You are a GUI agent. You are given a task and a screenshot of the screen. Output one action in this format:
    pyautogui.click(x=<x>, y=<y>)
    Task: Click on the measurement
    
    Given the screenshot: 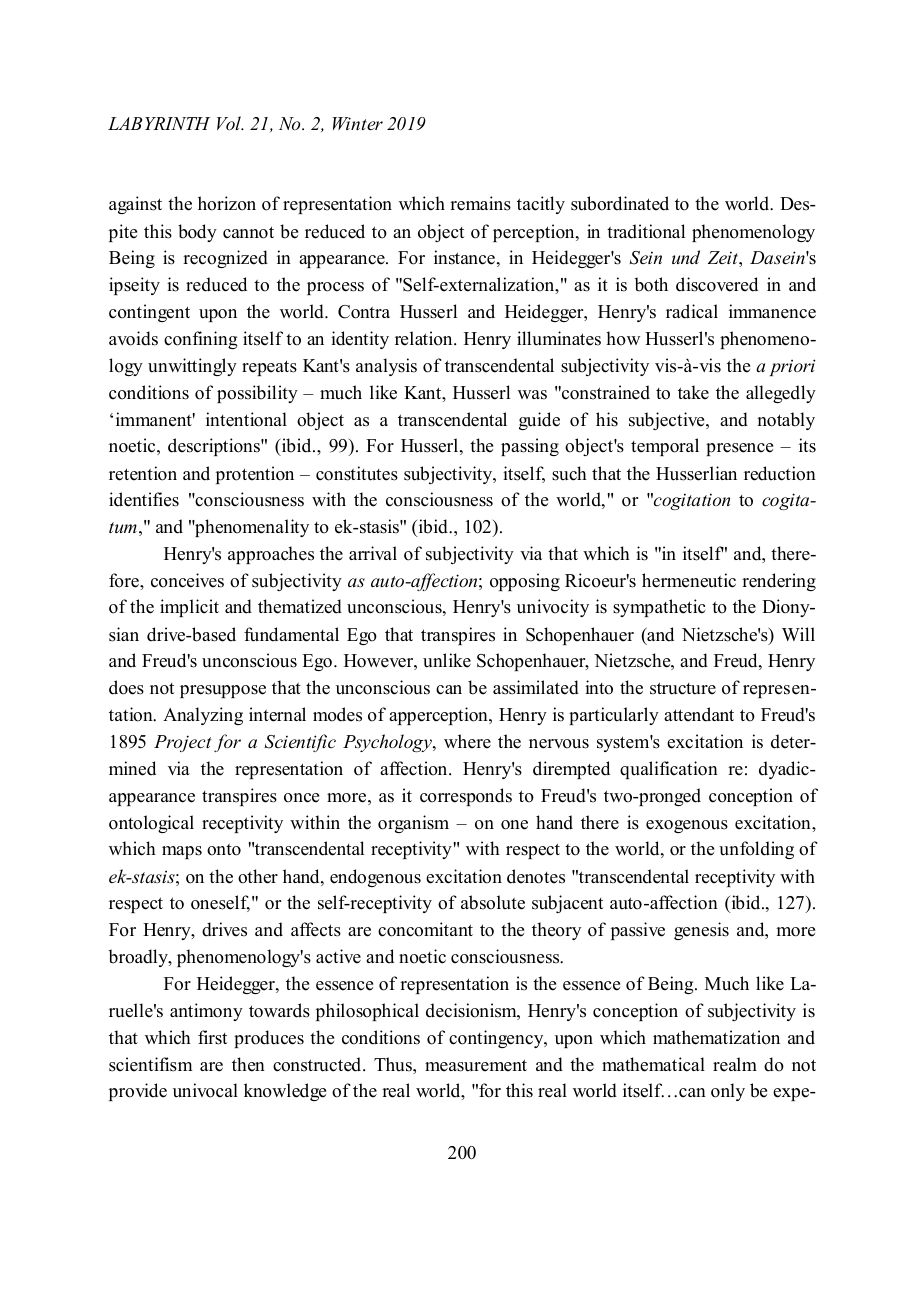 What is the action you would take?
    pyautogui.click(x=476, y=1065)
